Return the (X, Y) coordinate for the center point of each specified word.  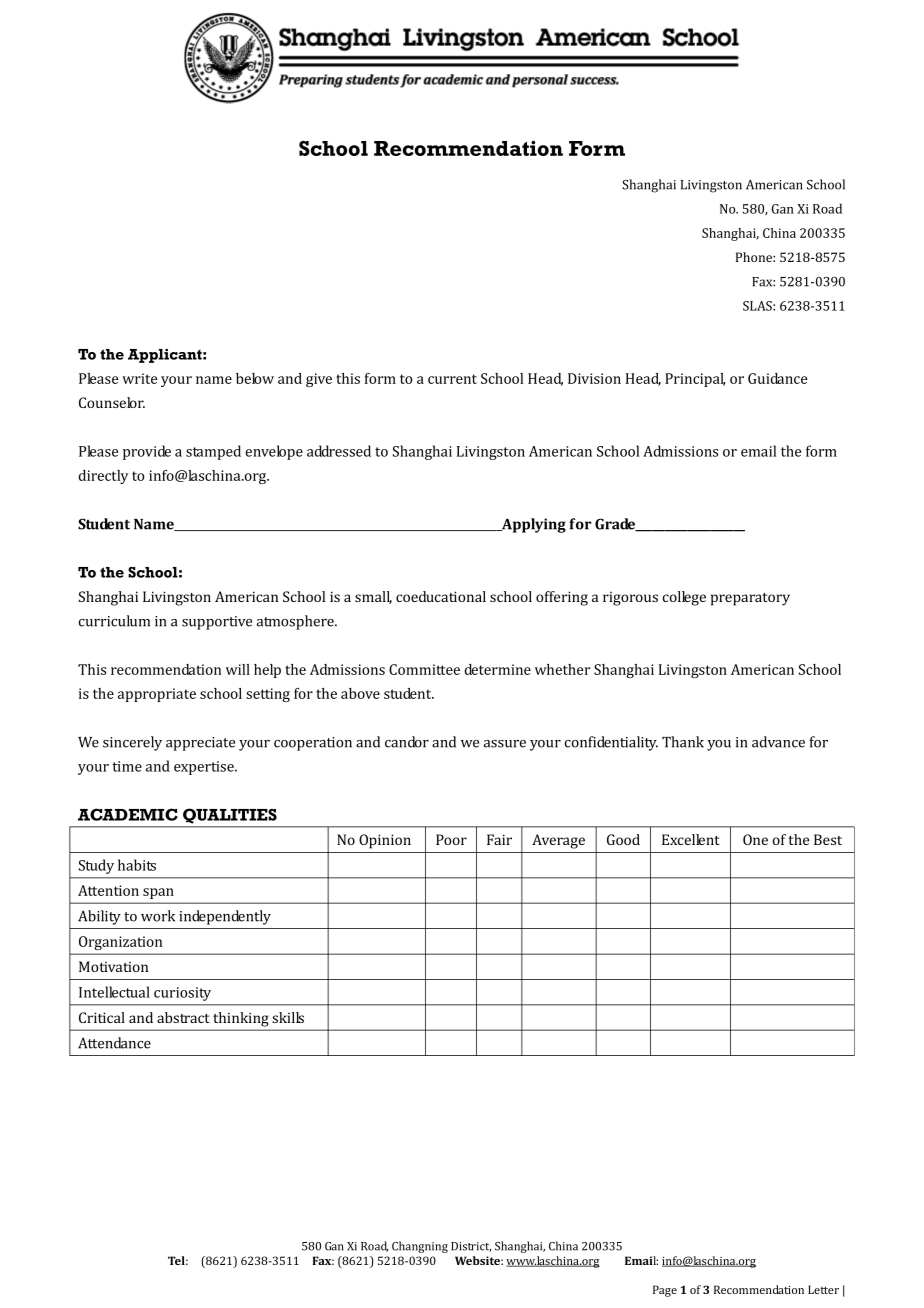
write (139, 378)
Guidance (777, 378)
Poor (451, 839)
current (452, 379)
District (471, 1247)
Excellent (691, 839)
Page (665, 1291)
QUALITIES (230, 816)
